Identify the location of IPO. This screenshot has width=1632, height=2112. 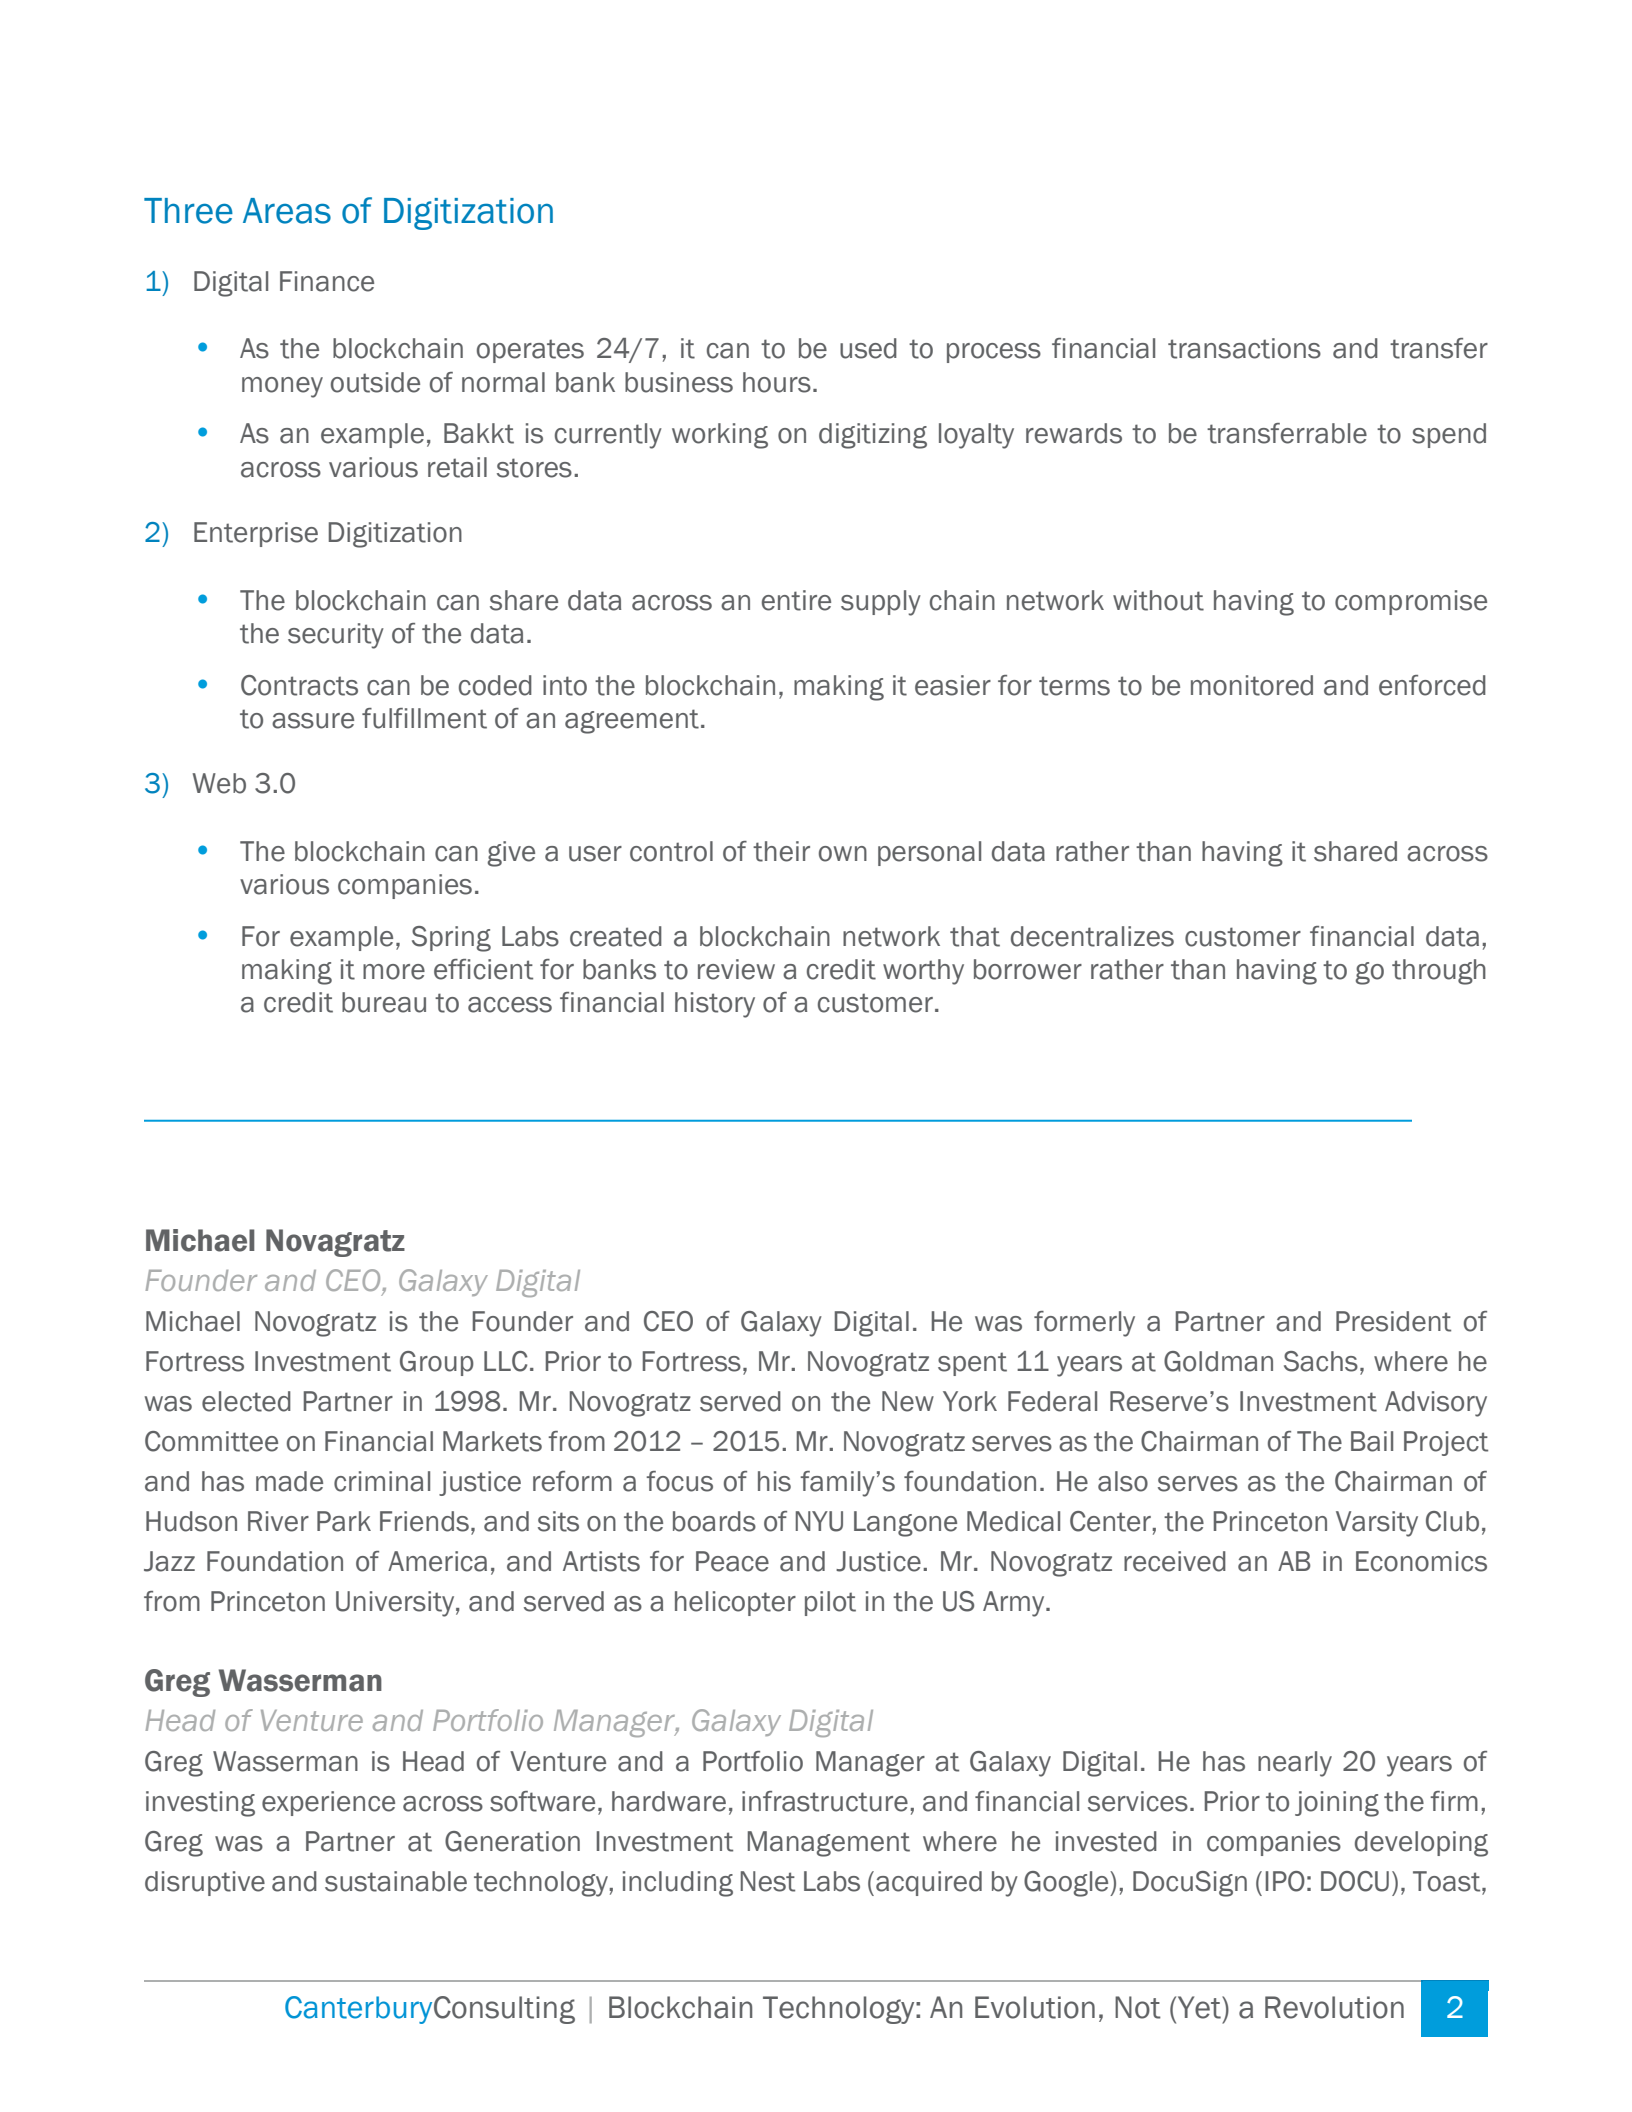
(1285, 1881).
